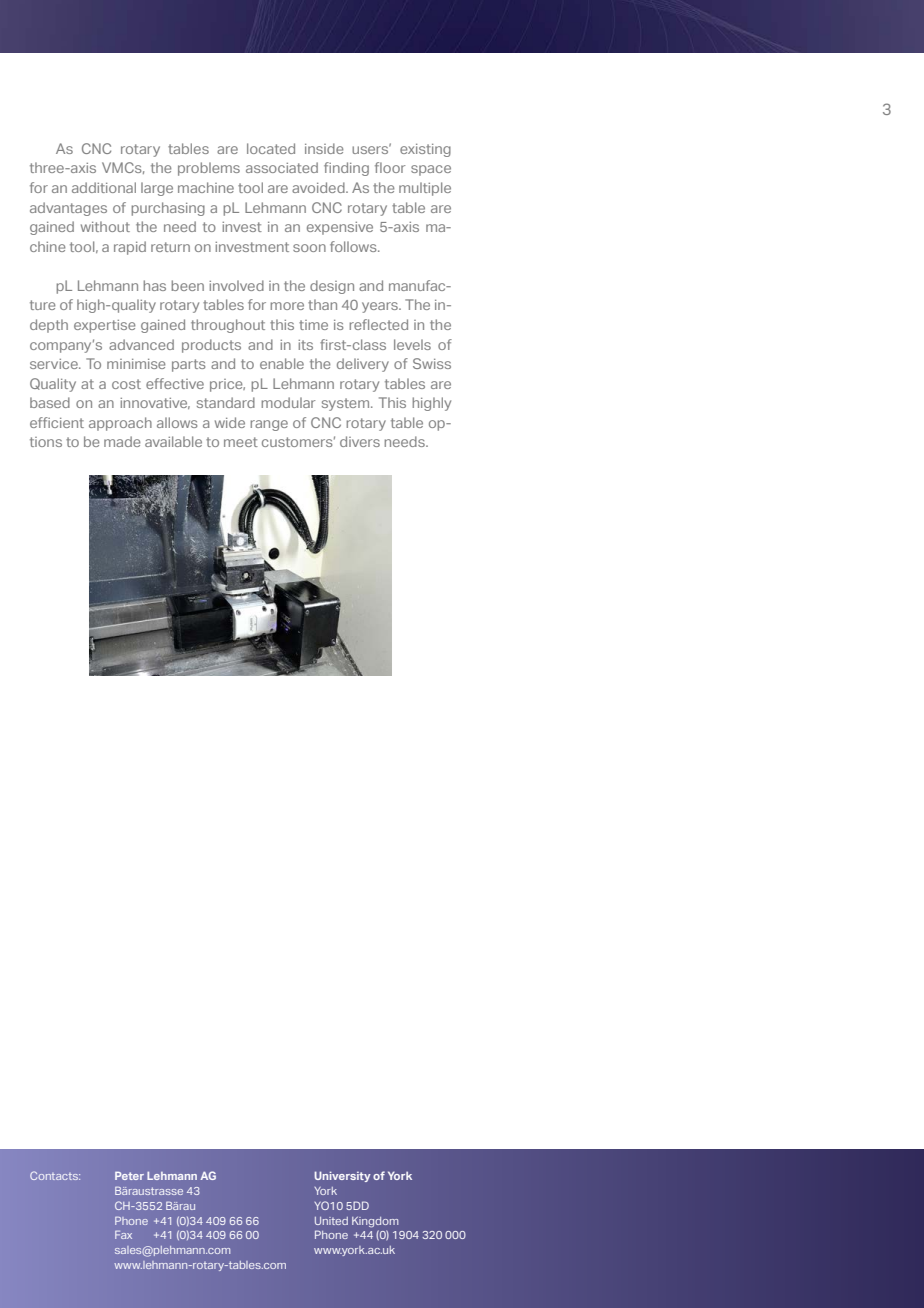 Image resolution: width=924 pixels, height=1308 pixels. I want to click on available, so click(173, 441).
